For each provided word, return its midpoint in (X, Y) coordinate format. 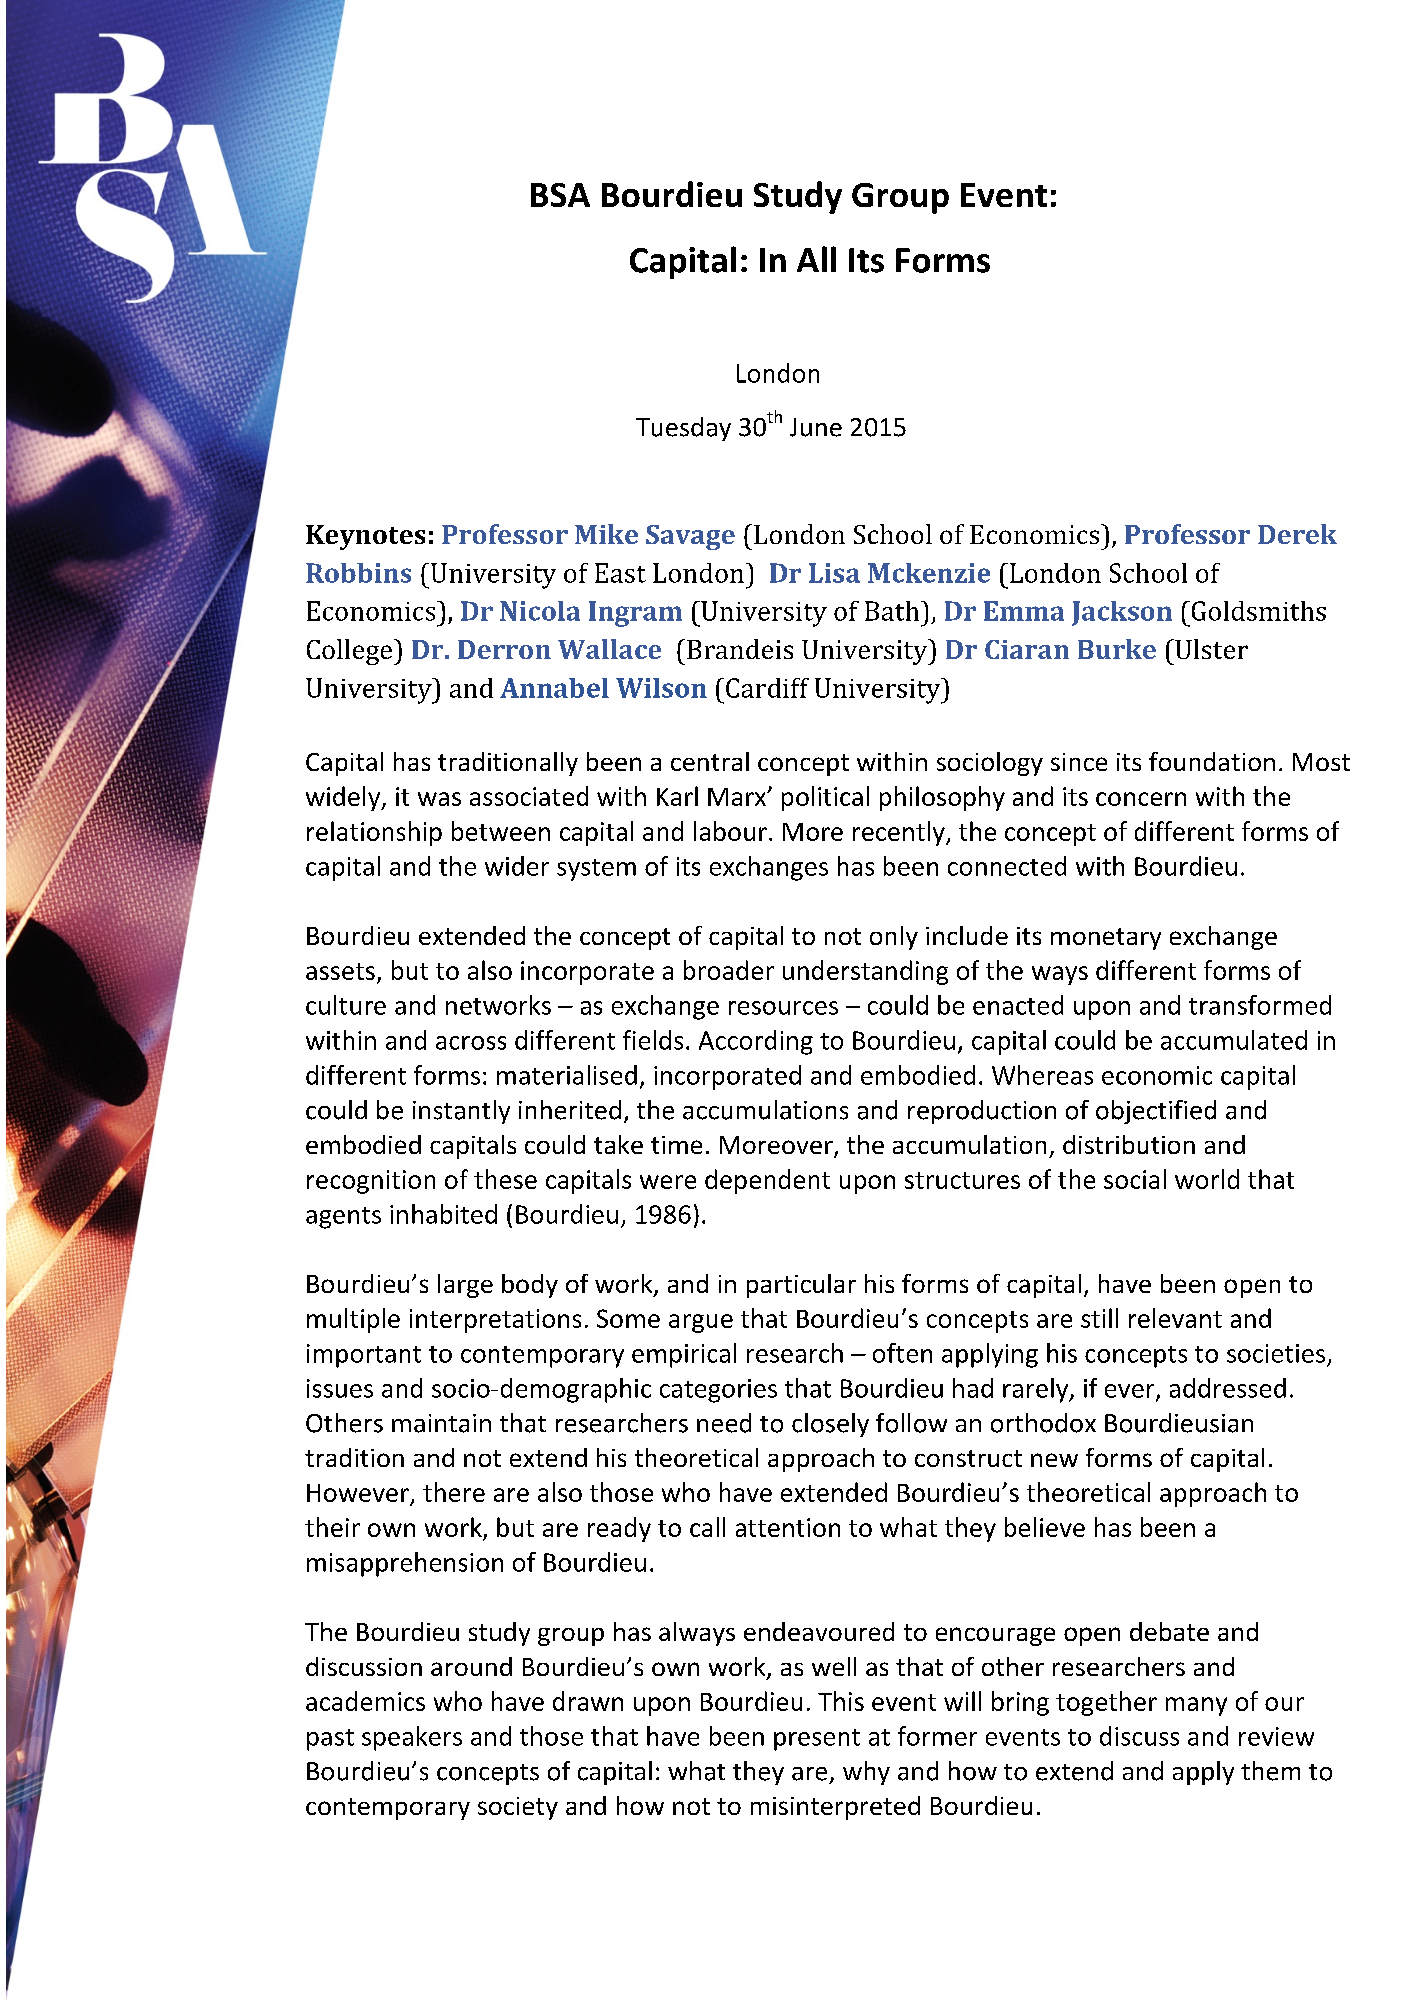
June (816, 427)
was (439, 799)
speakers (412, 1738)
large (465, 1286)
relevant (1175, 1318)
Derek (1297, 534)
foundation (1212, 761)
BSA (560, 195)
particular (801, 1286)
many (1196, 1706)
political (825, 798)
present (817, 1740)
